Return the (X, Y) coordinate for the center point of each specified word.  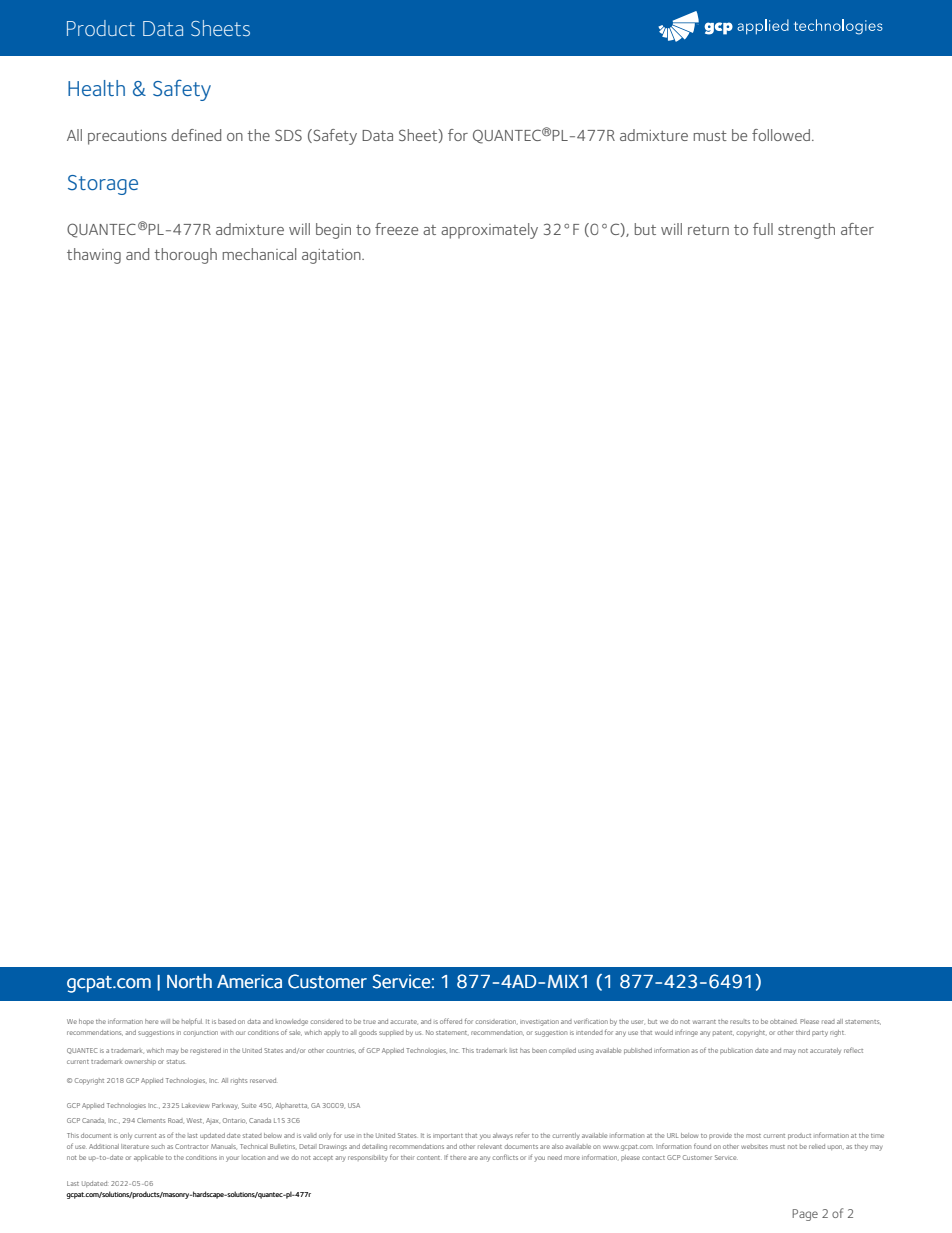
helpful (192, 1021)
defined (196, 135)
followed (782, 135)
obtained (784, 1021)
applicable (149, 1158)
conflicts (505, 1157)
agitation (332, 256)
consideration (495, 1021)
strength (806, 231)
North (189, 981)
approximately (489, 231)
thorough (185, 256)
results (740, 1021)
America (249, 981)
